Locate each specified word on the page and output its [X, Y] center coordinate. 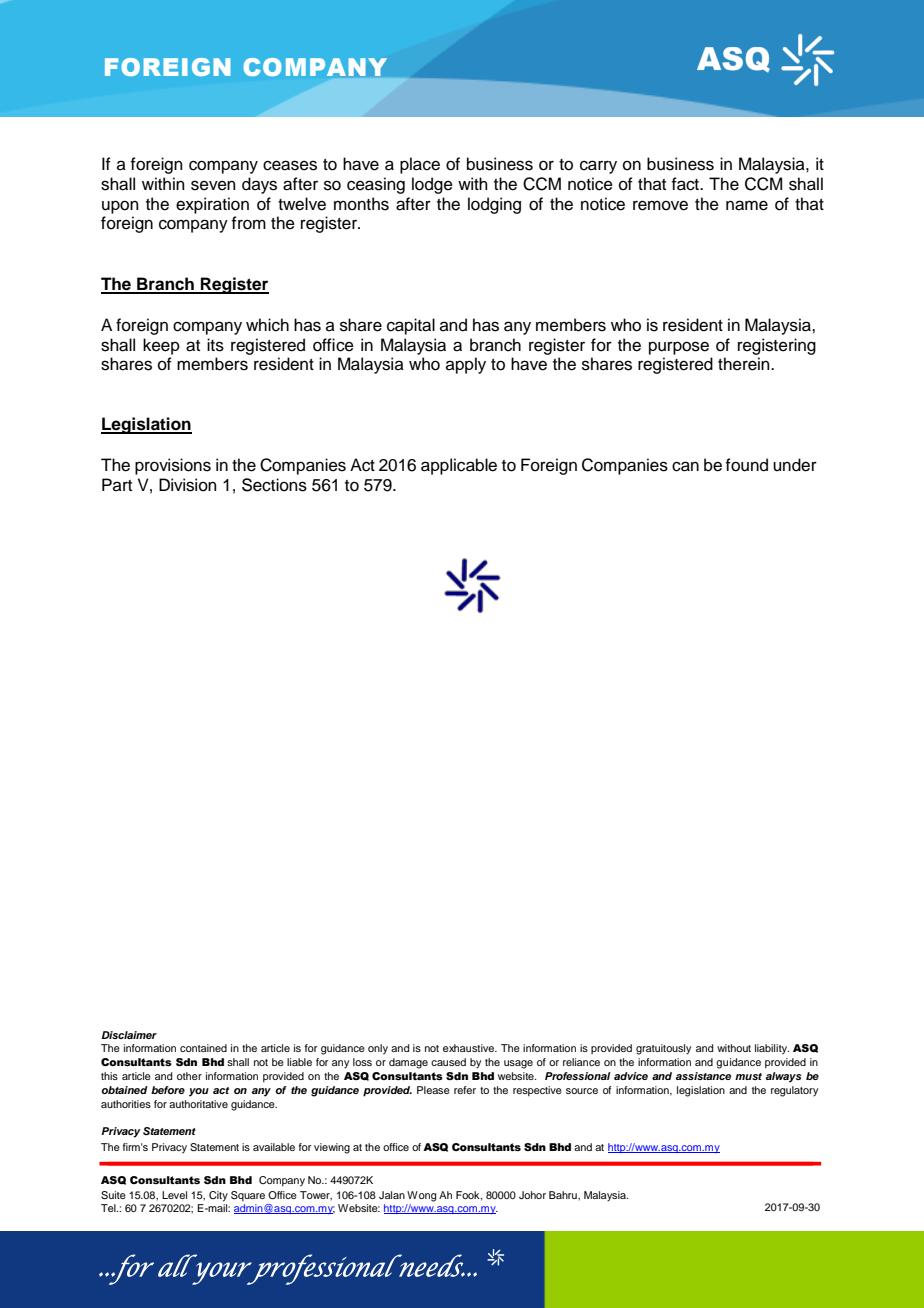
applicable [459, 466]
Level [174, 1195]
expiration [212, 205]
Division [188, 485]
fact [686, 184]
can [685, 466]
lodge [432, 185]
